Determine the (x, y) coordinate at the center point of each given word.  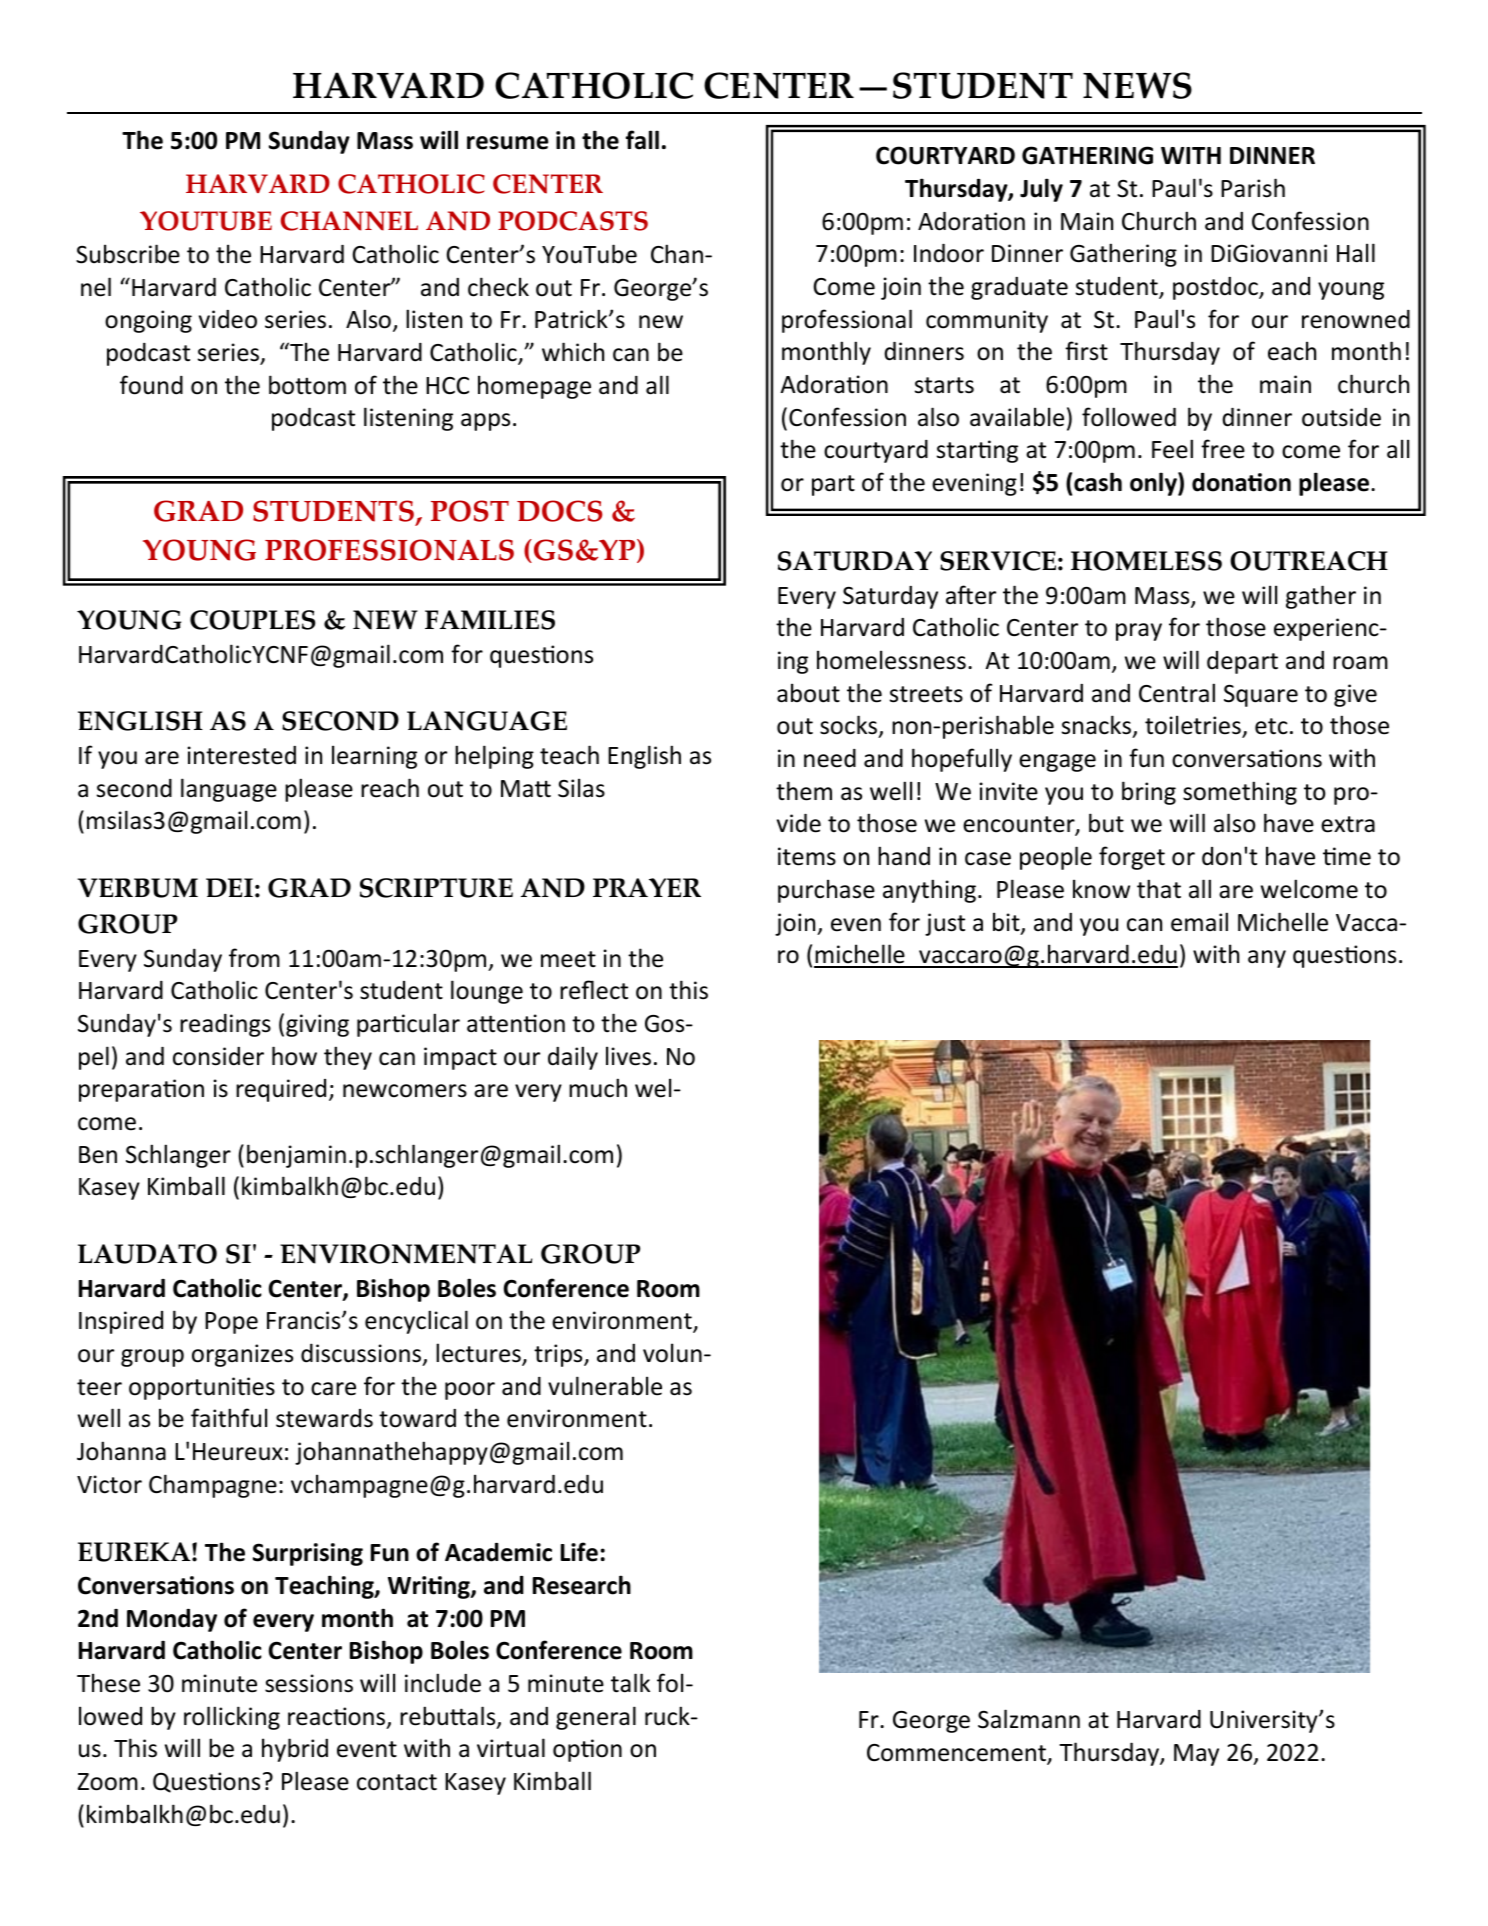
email (1199, 922)
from (254, 958)
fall (642, 140)
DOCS (560, 511)
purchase (826, 891)
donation (1241, 482)
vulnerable (605, 1386)
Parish (1253, 188)
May (1196, 1755)
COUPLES (252, 620)
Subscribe (128, 254)
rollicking (232, 1718)
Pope (231, 1323)
